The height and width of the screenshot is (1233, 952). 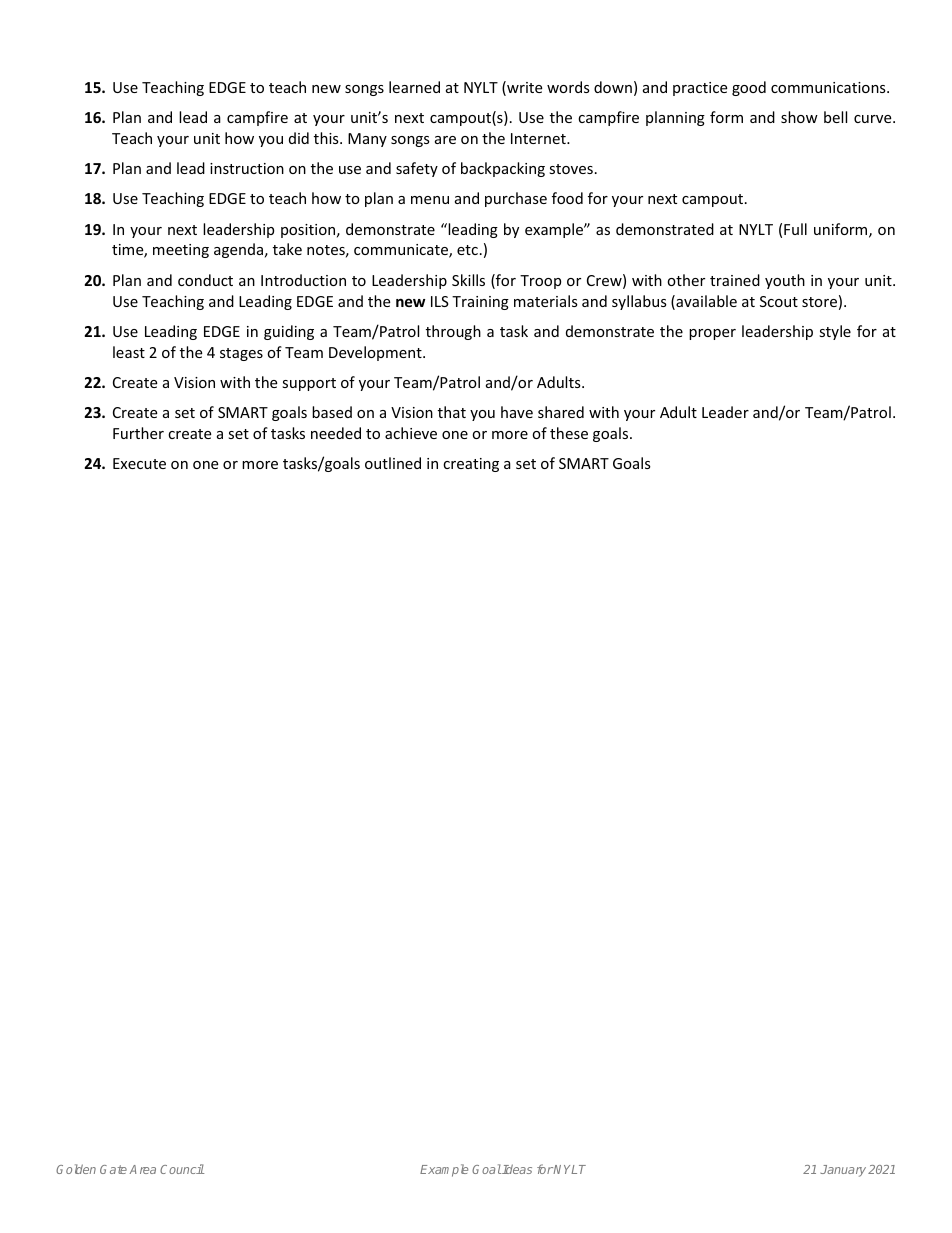 What do you see at coordinates (182, 1169) in the screenshot?
I see `Council` at bounding box center [182, 1169].
